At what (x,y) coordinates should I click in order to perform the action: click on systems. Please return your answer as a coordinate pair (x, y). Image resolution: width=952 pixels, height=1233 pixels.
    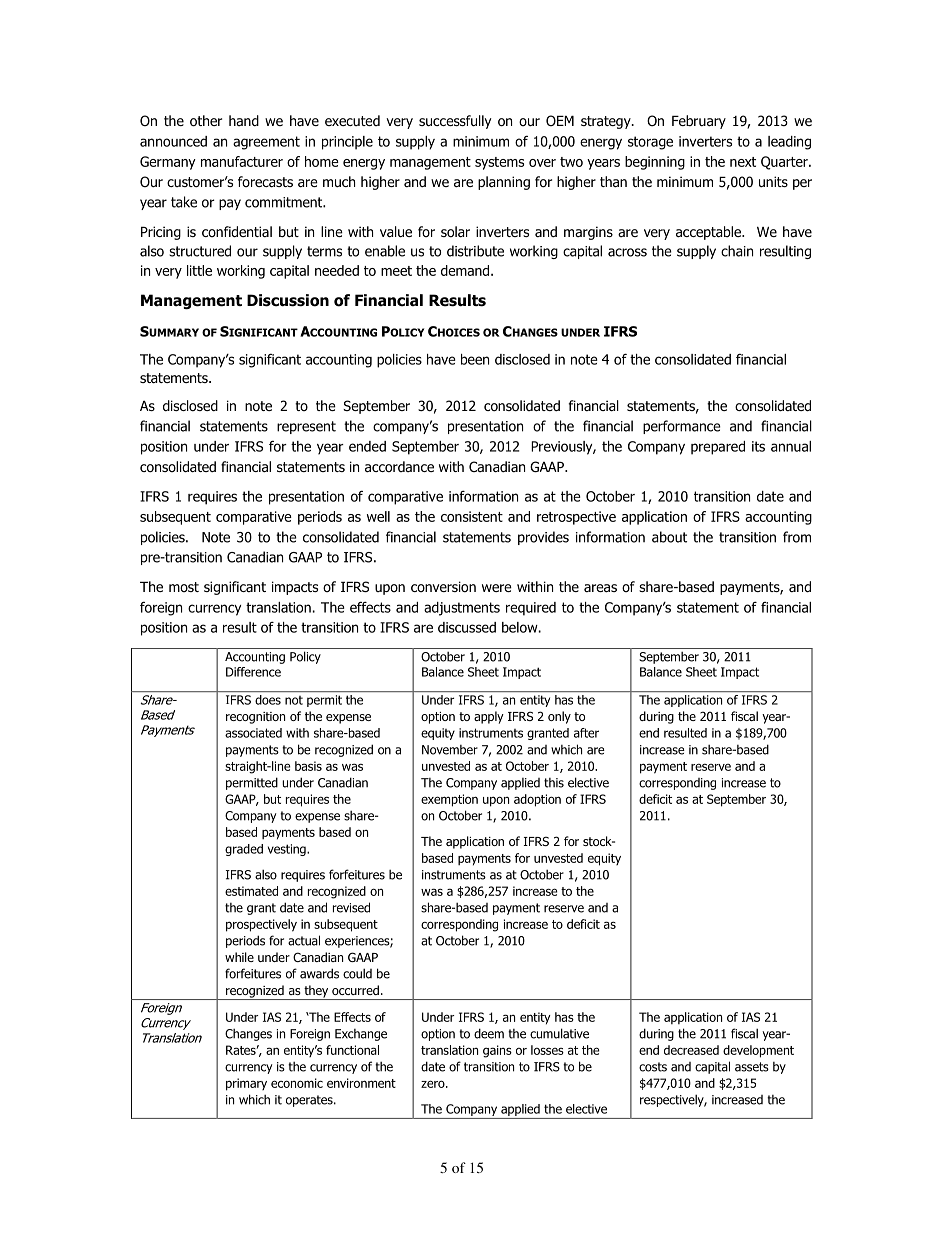
    Looking at the image, I should click on (499, 163).
